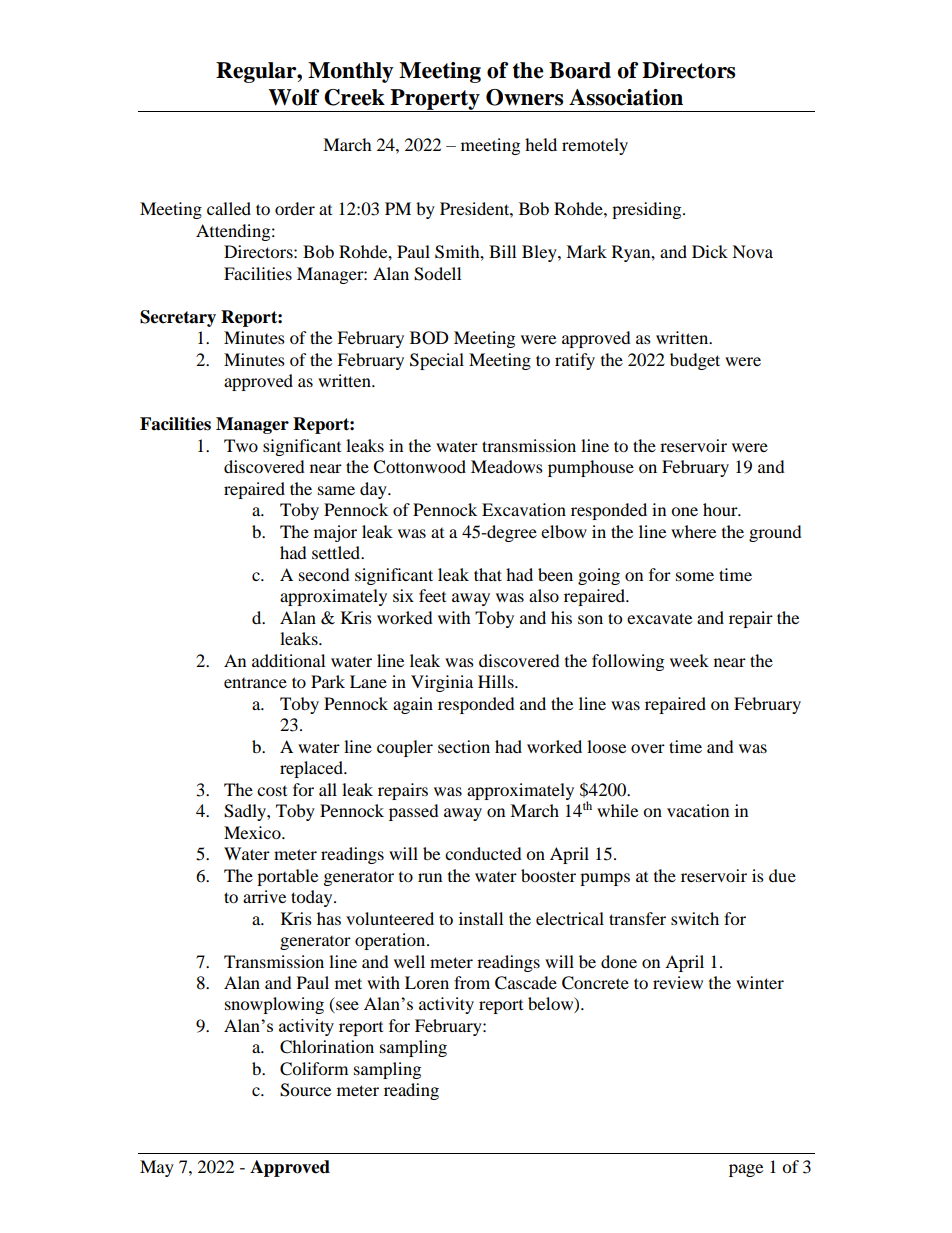  What do you see at coordinates (721, 509) in the screenshot?
I see `hour` at bounding box center [721, 509].
